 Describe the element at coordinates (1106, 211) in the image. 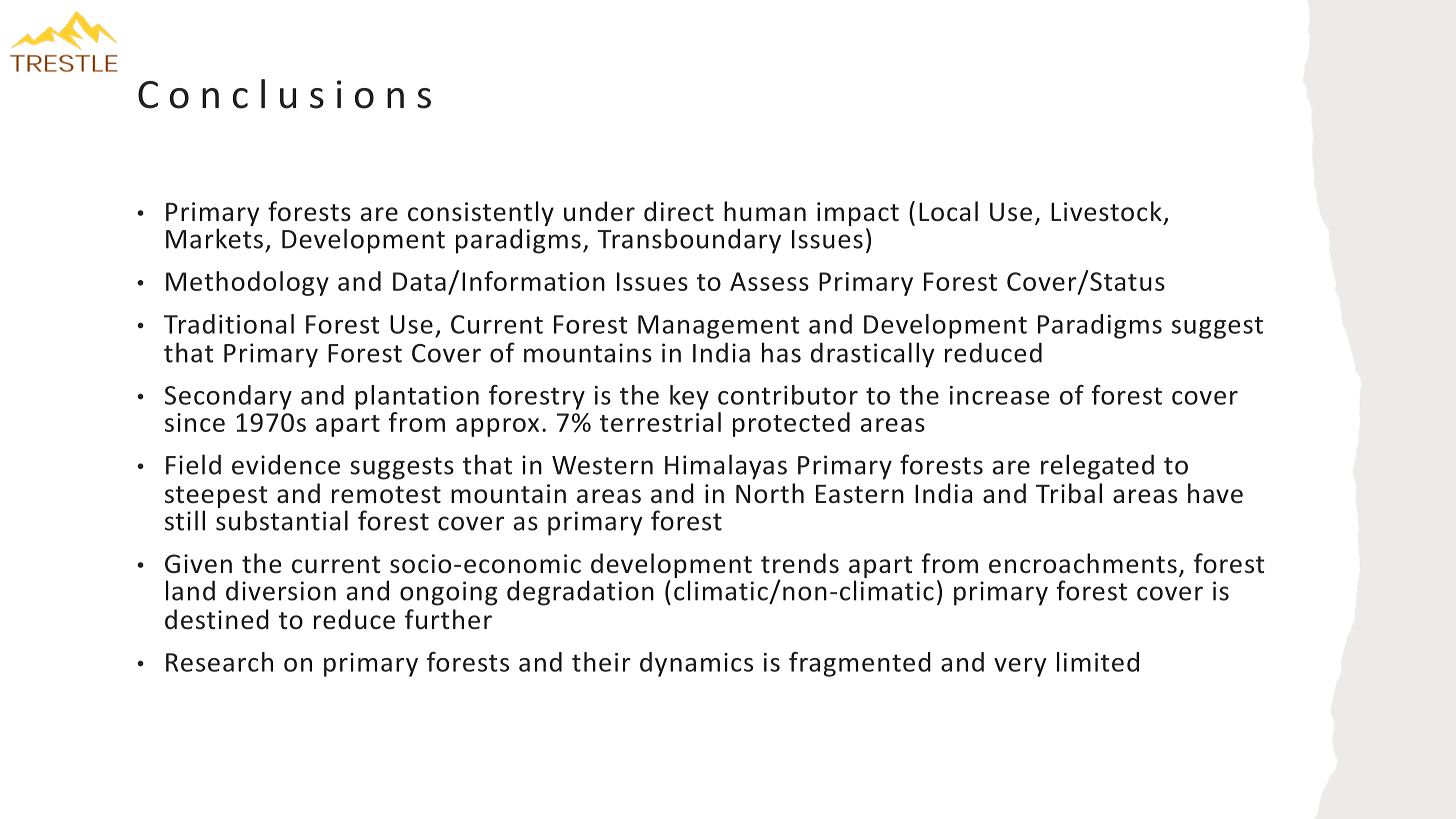

I see `Livestock` at that location.
